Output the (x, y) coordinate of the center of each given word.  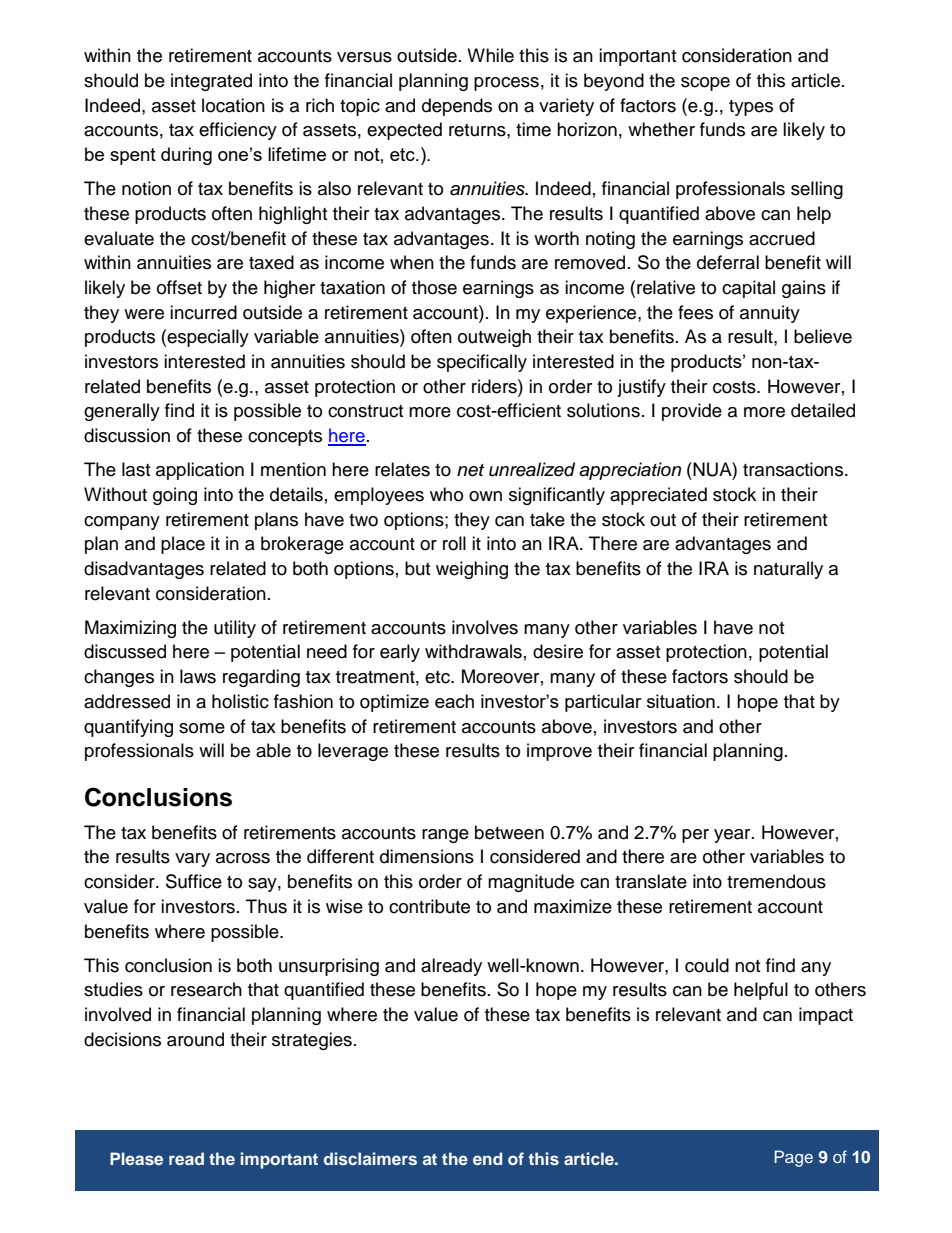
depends (457, 107)
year (733, 836)
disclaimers (370, 1158)
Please (136, 1158)
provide (692, 412)
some (202, 728)
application (200, 471)
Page (793, 1158)
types (751, 108)
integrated (211, 82)
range (445, 836)
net (470, 470)
